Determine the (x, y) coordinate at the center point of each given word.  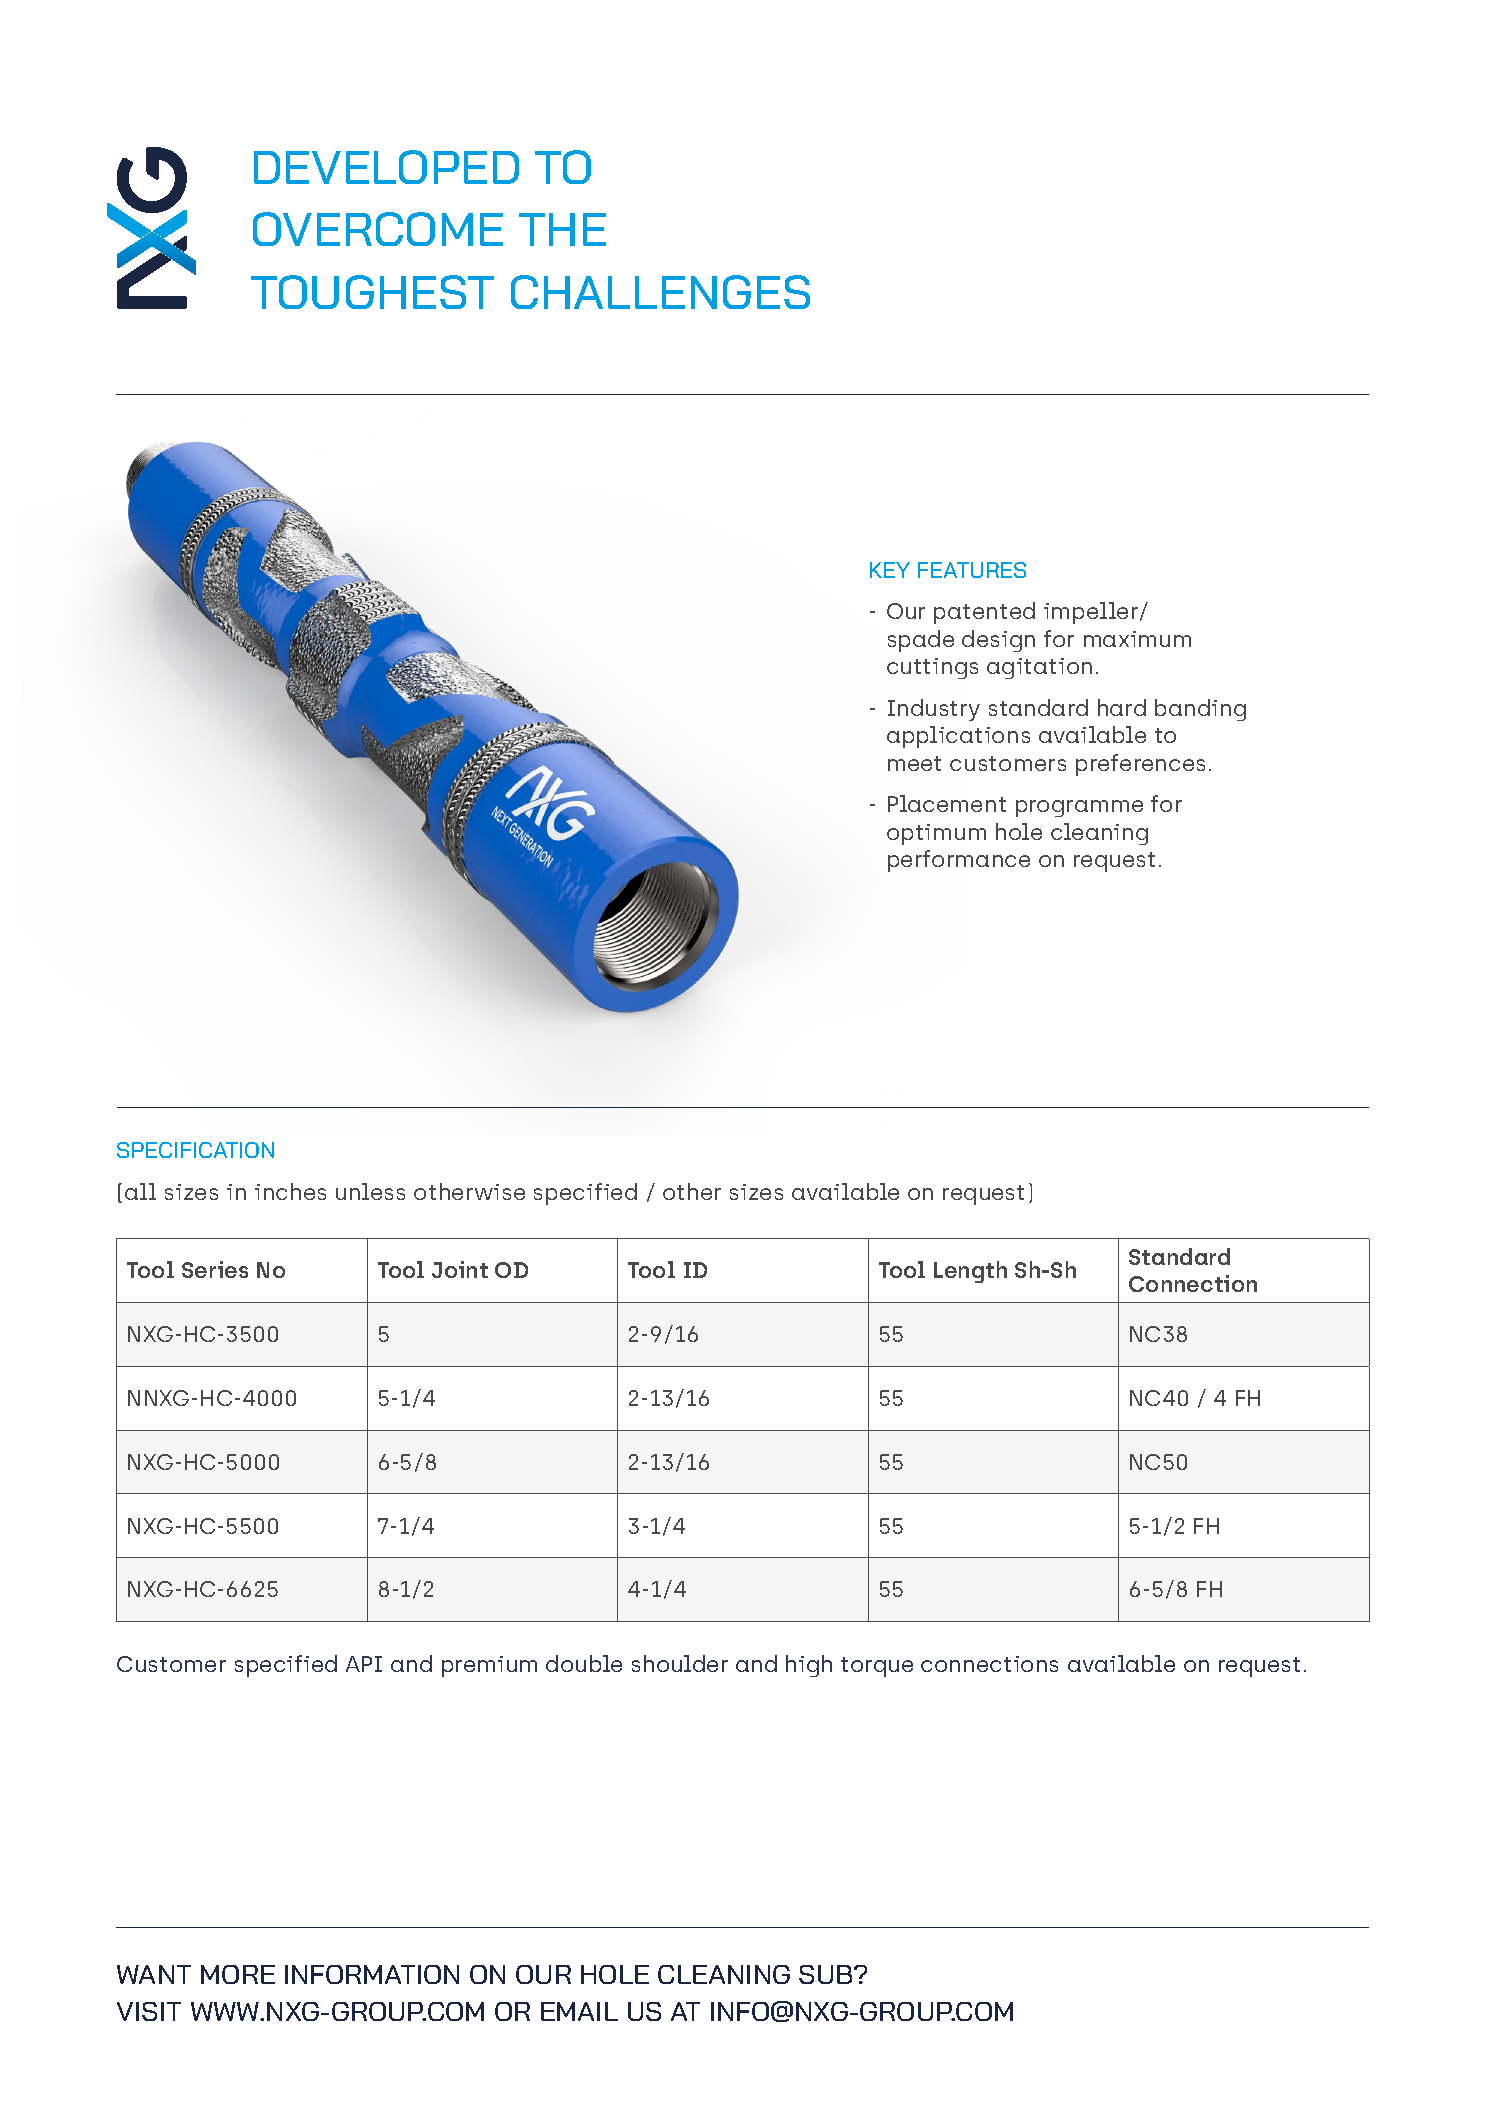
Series (215, 1269)
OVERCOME (378, 229)
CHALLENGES (660, 292)
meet (914, 763)
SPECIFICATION (195, 1150)
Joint (460, 1269)
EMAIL (579, 2011)
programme (1079, 808)
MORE (238, 1974)
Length (970, 1272)
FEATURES (972, 570)
